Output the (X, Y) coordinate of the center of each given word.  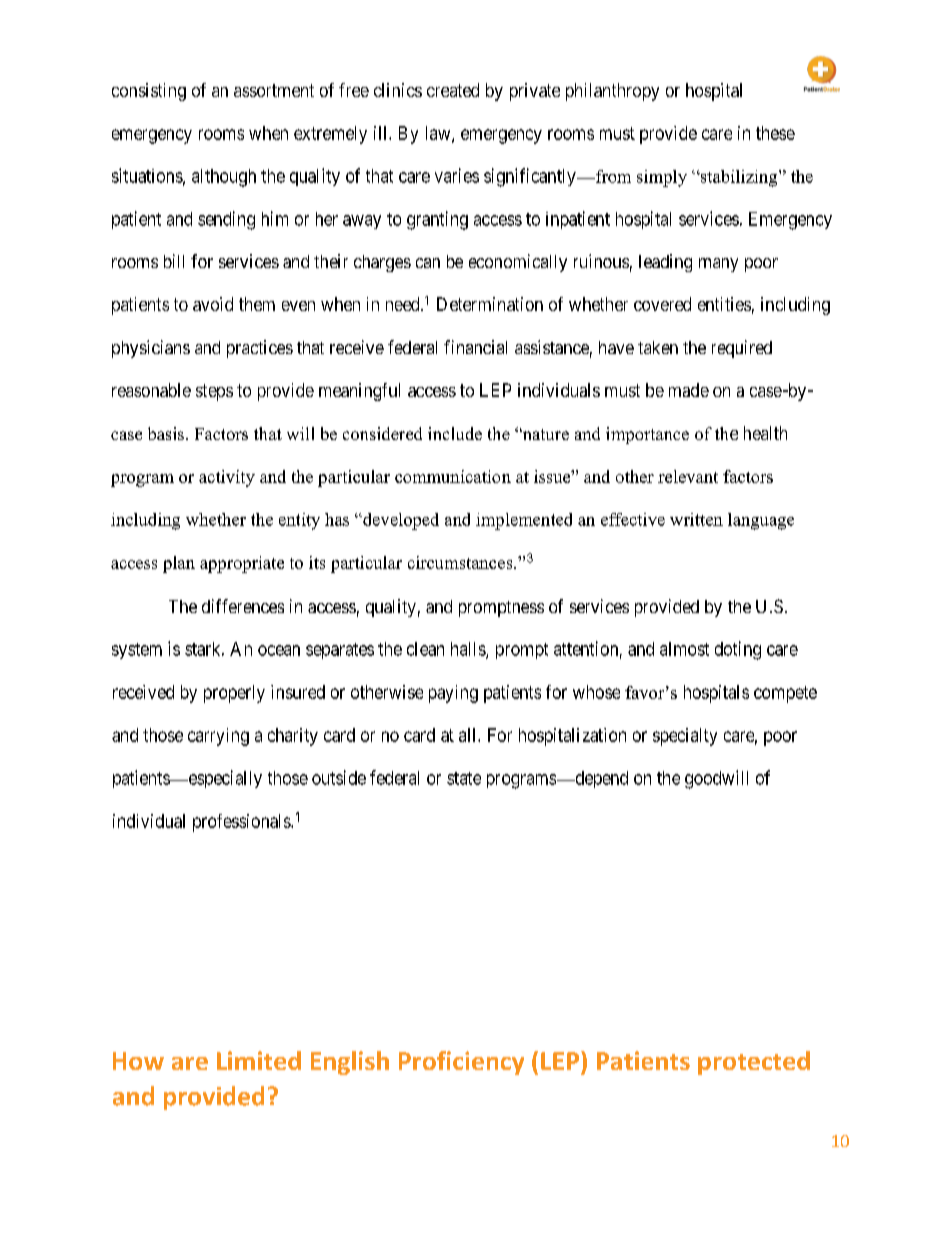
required (742, 349)
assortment (274, 90)
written (696, 519)
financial (475, 347)
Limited (259, 1060)
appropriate (242, 564)
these (775, 133)
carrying (218, 737)
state (464, 778)
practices (260, 349)
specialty (685, 737)
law (439, 134)
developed (400, 521)
